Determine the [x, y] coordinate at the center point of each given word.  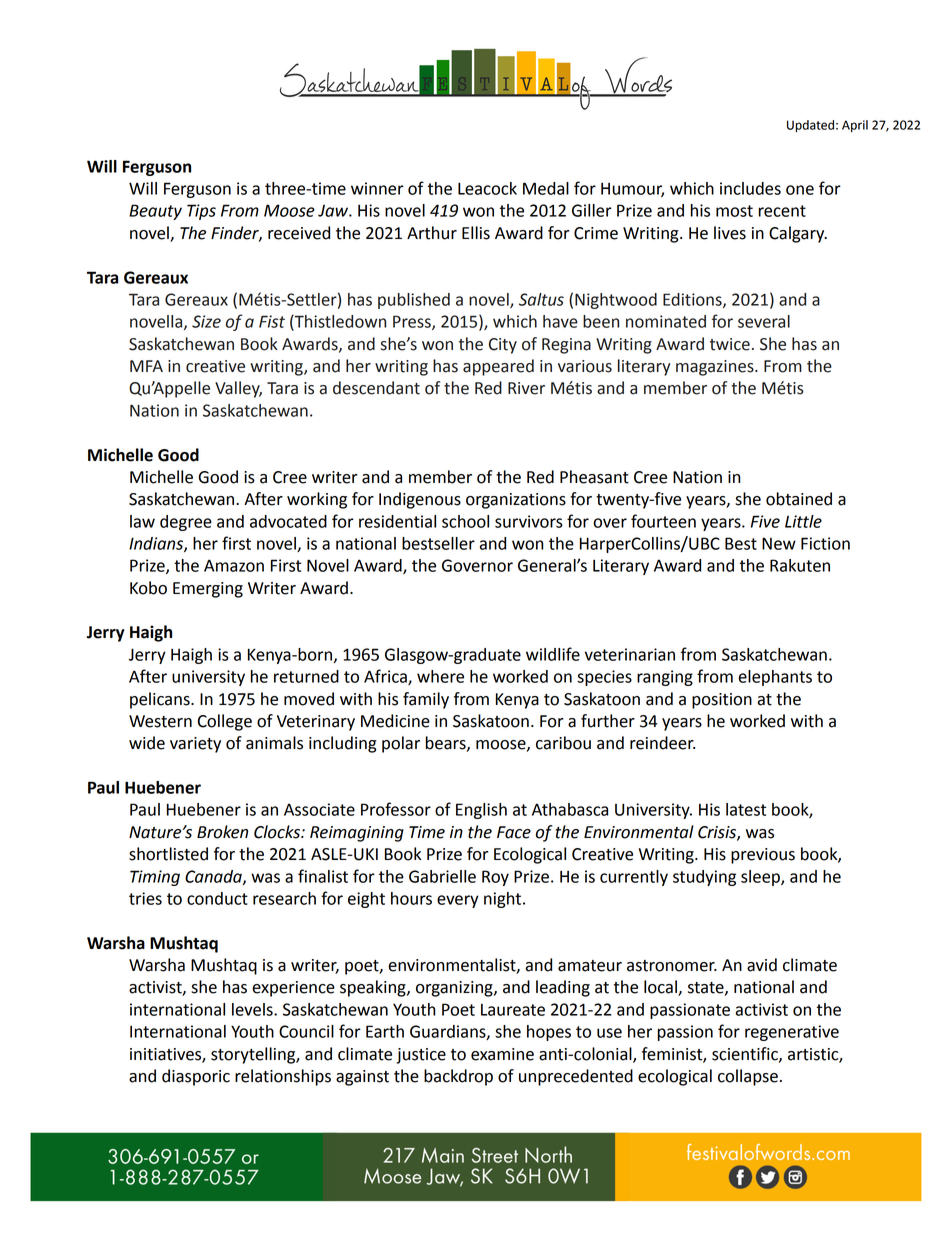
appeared [498, 367]
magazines [716, 368]
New [779, 543]
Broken [222, 832]
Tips [201, 212]
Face [514, 832]
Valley [238, 389]
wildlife [553, 654]
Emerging [208, 590]
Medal [546, 188]
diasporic [196, 1077]
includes [750, 188]
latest [746, 809]
